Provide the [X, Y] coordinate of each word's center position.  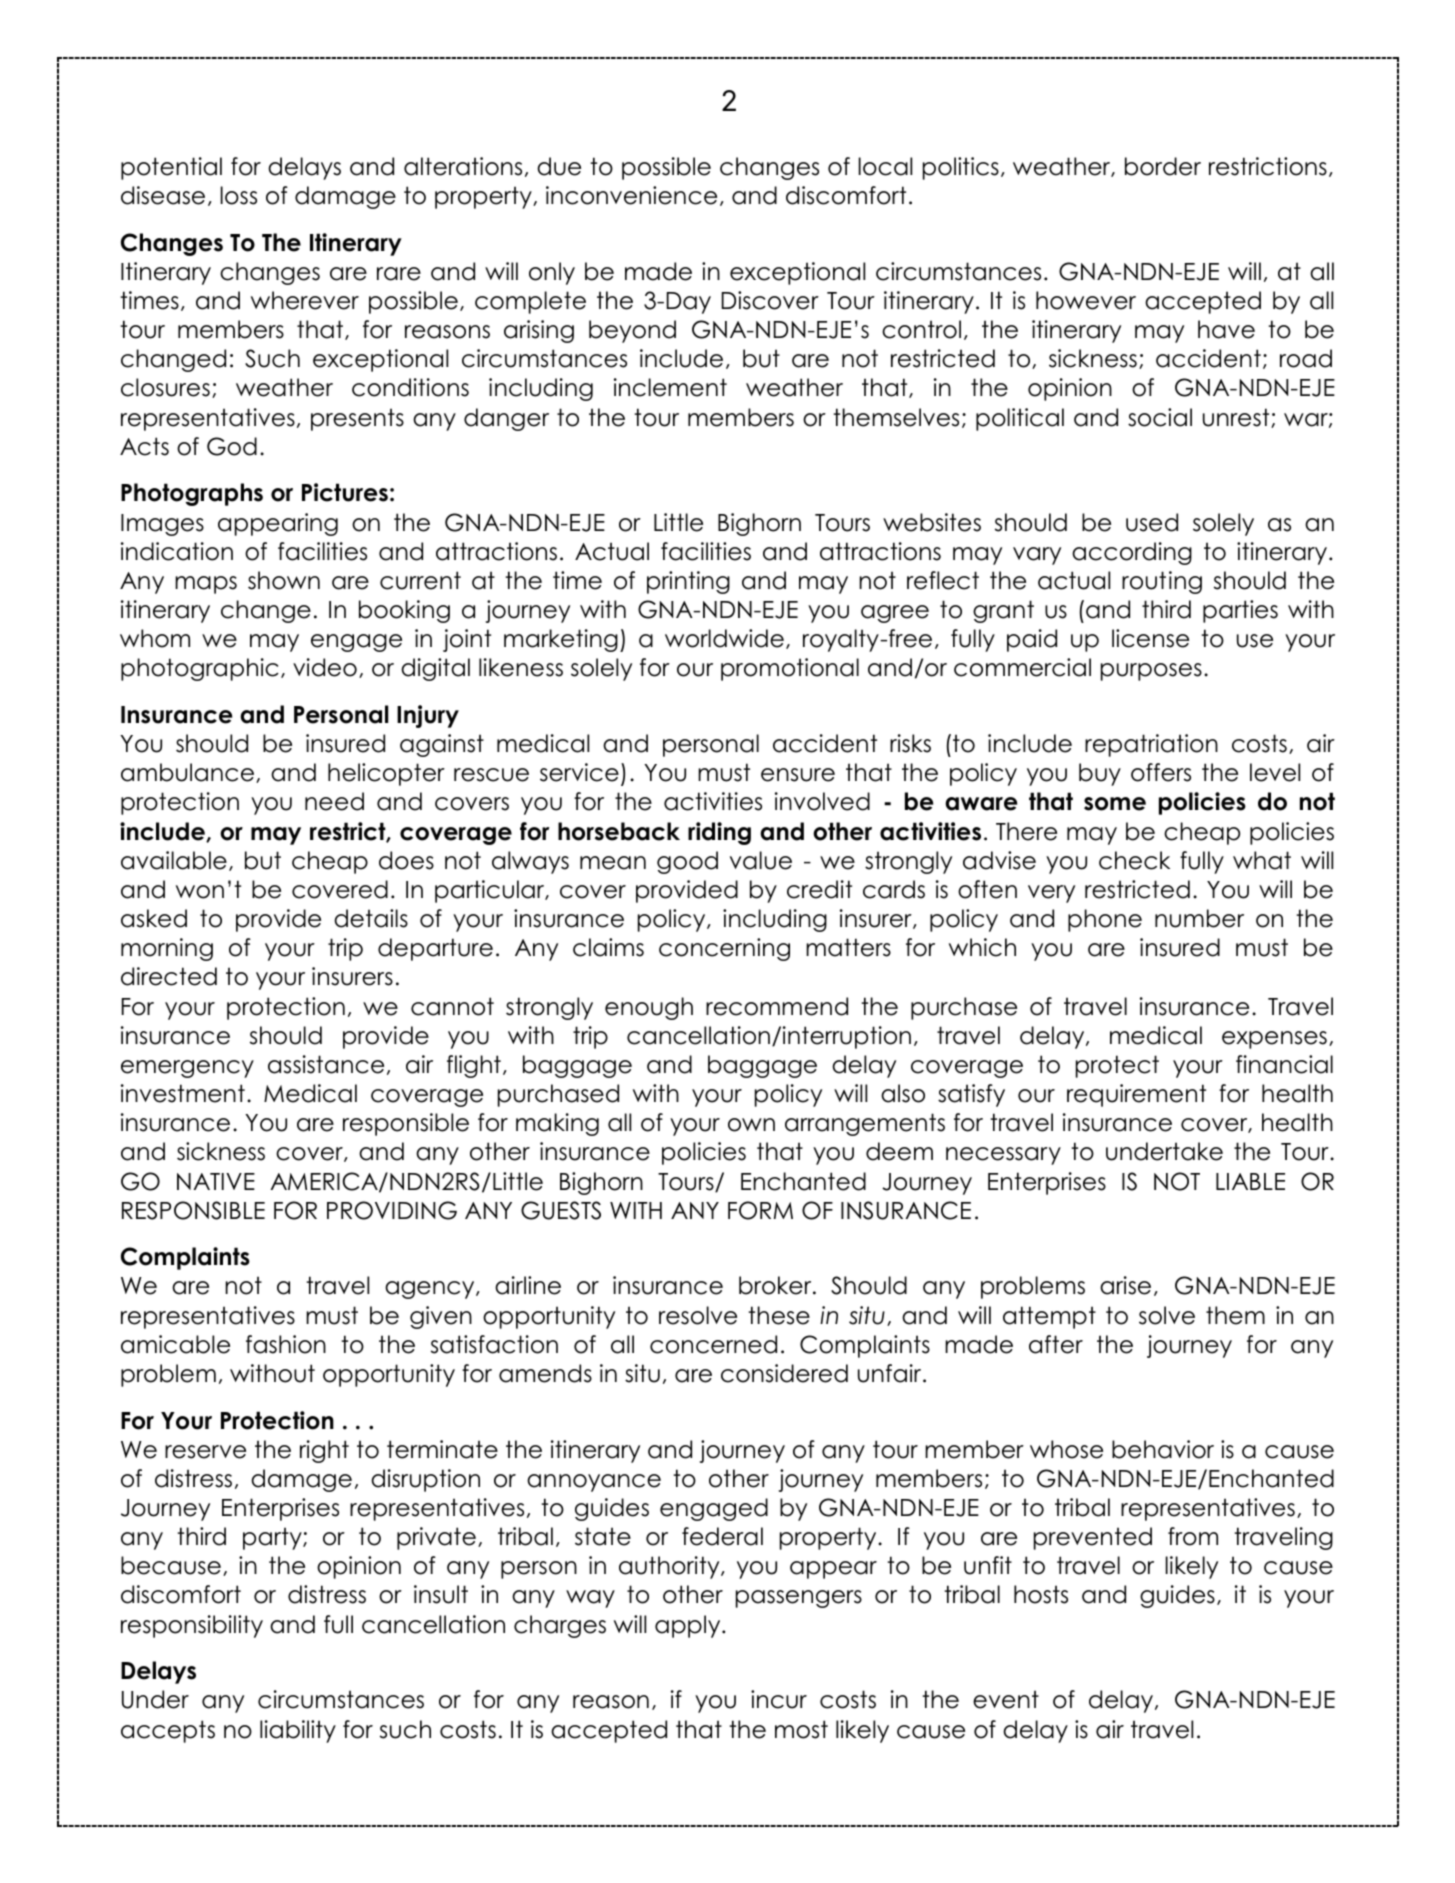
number [1199, 918]
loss [239, 195]
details [371, 918]
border [1163, 166]
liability [298, 1731]
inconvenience [631, 195]
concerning [724, 949]
